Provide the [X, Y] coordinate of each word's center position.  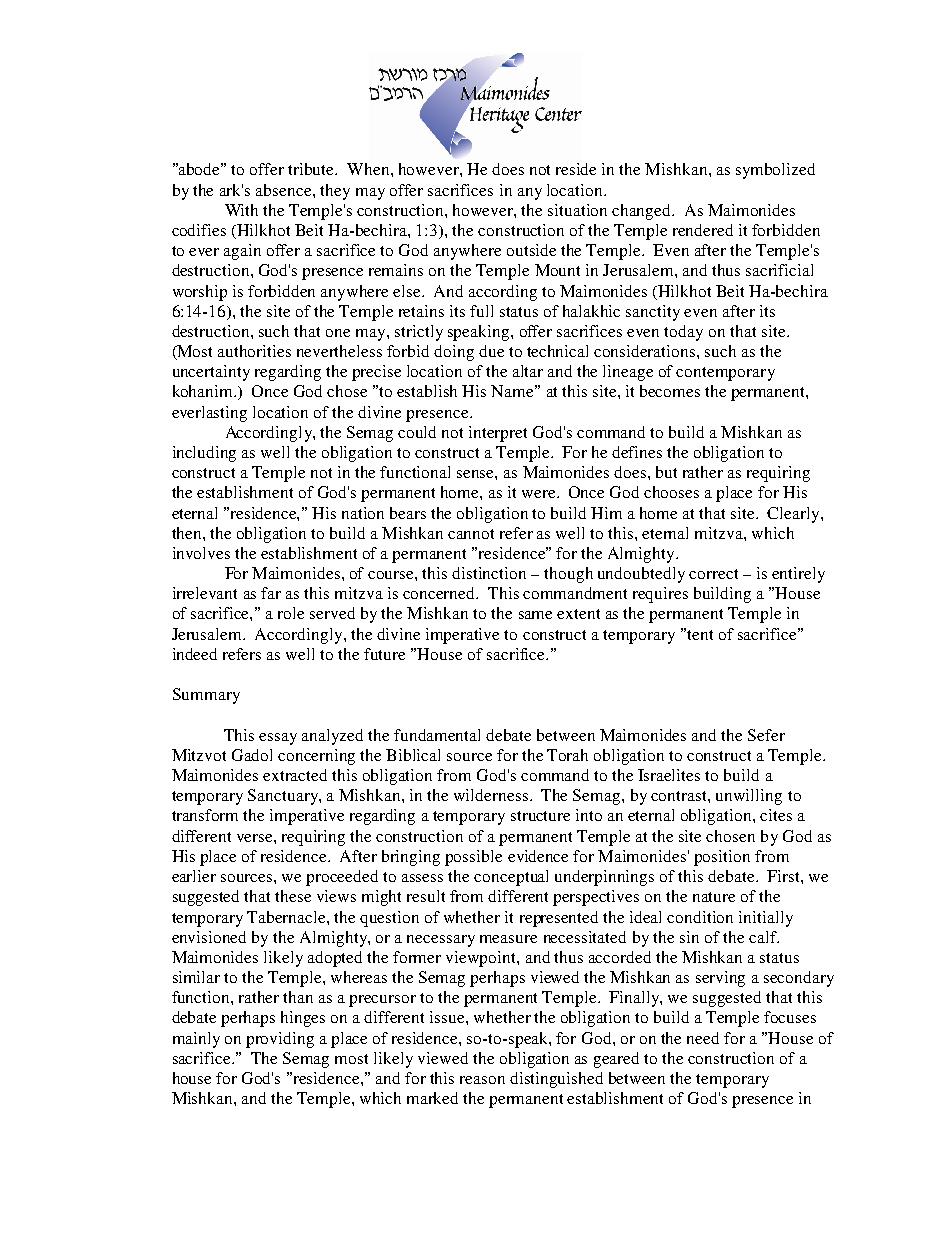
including [204, 454]
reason [482, 1080]
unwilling [749, 797]
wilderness [491, 795]
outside [531, 250]
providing [280, 1040]
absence [285, 190]
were [540, 494]
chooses [671, 492]
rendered [703, 230]
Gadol [252, 755]
